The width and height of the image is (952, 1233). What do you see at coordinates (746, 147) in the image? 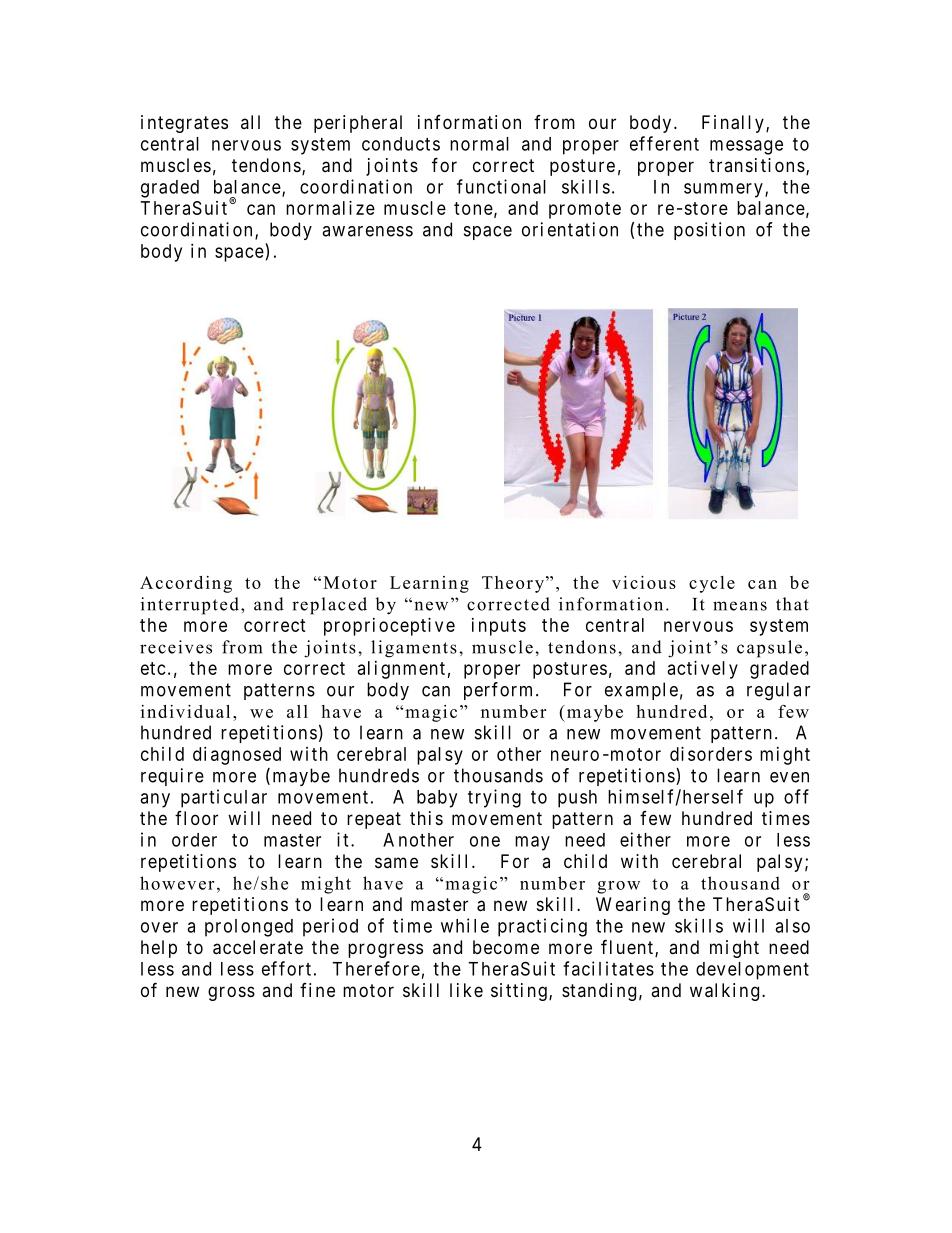
I see `message` at bounding box center [746, 147].
